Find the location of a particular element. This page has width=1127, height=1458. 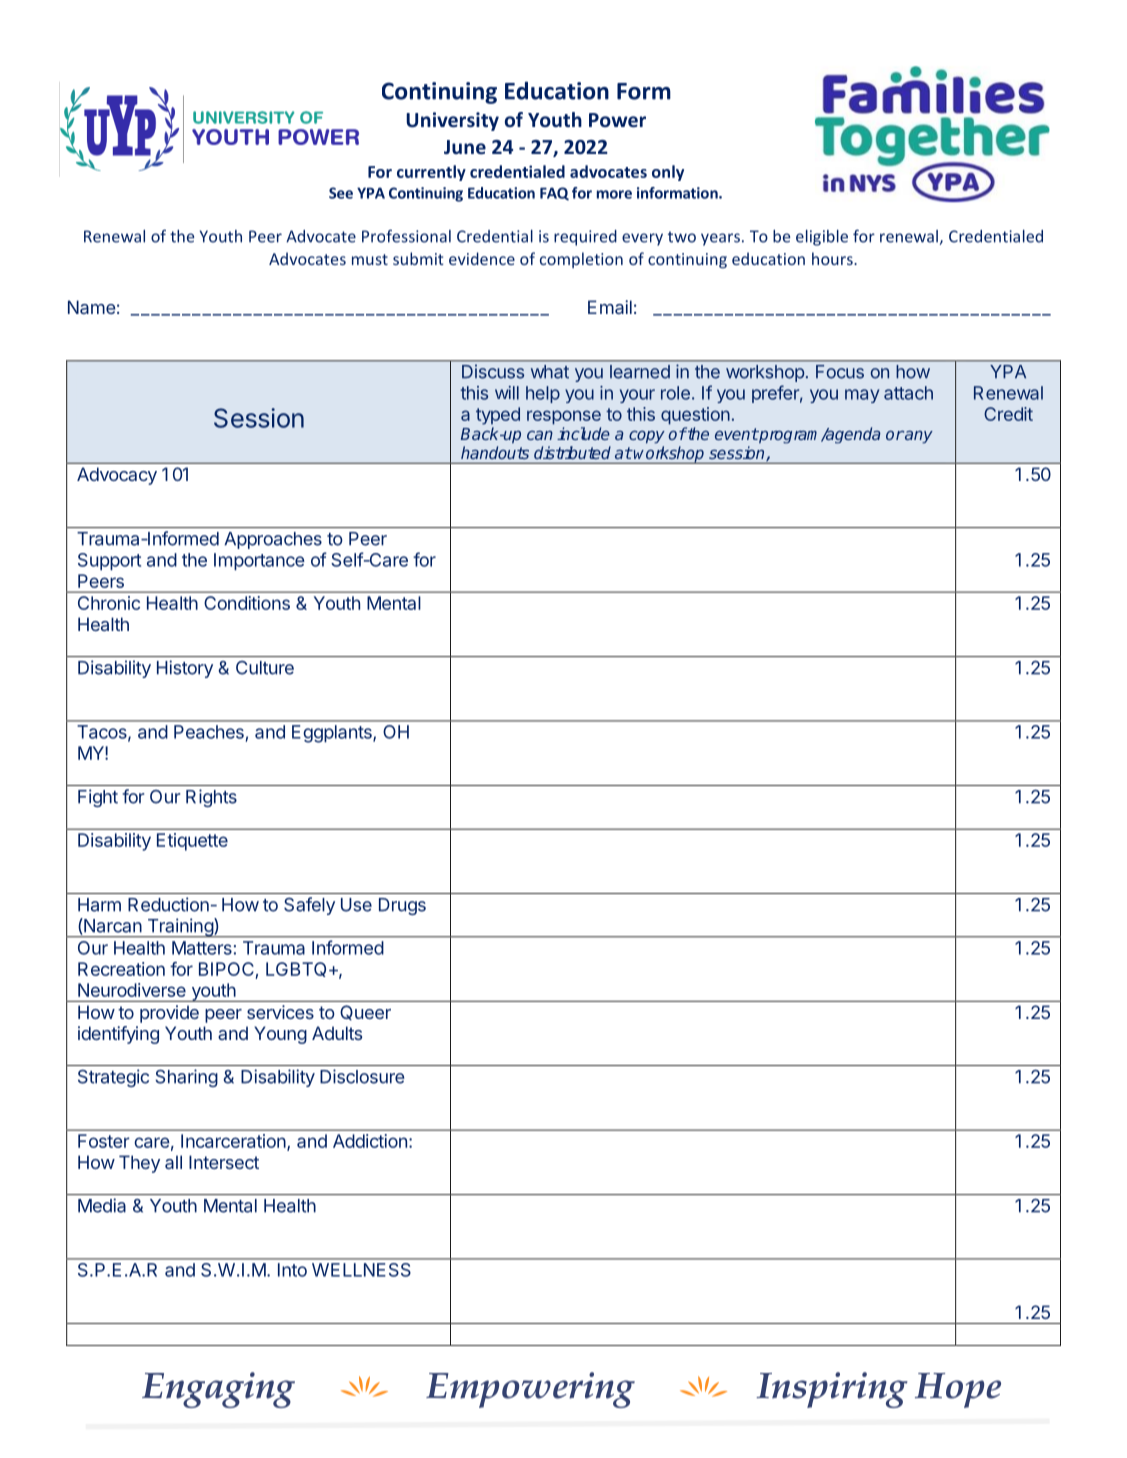

See is located at coordinates (341, 193).
